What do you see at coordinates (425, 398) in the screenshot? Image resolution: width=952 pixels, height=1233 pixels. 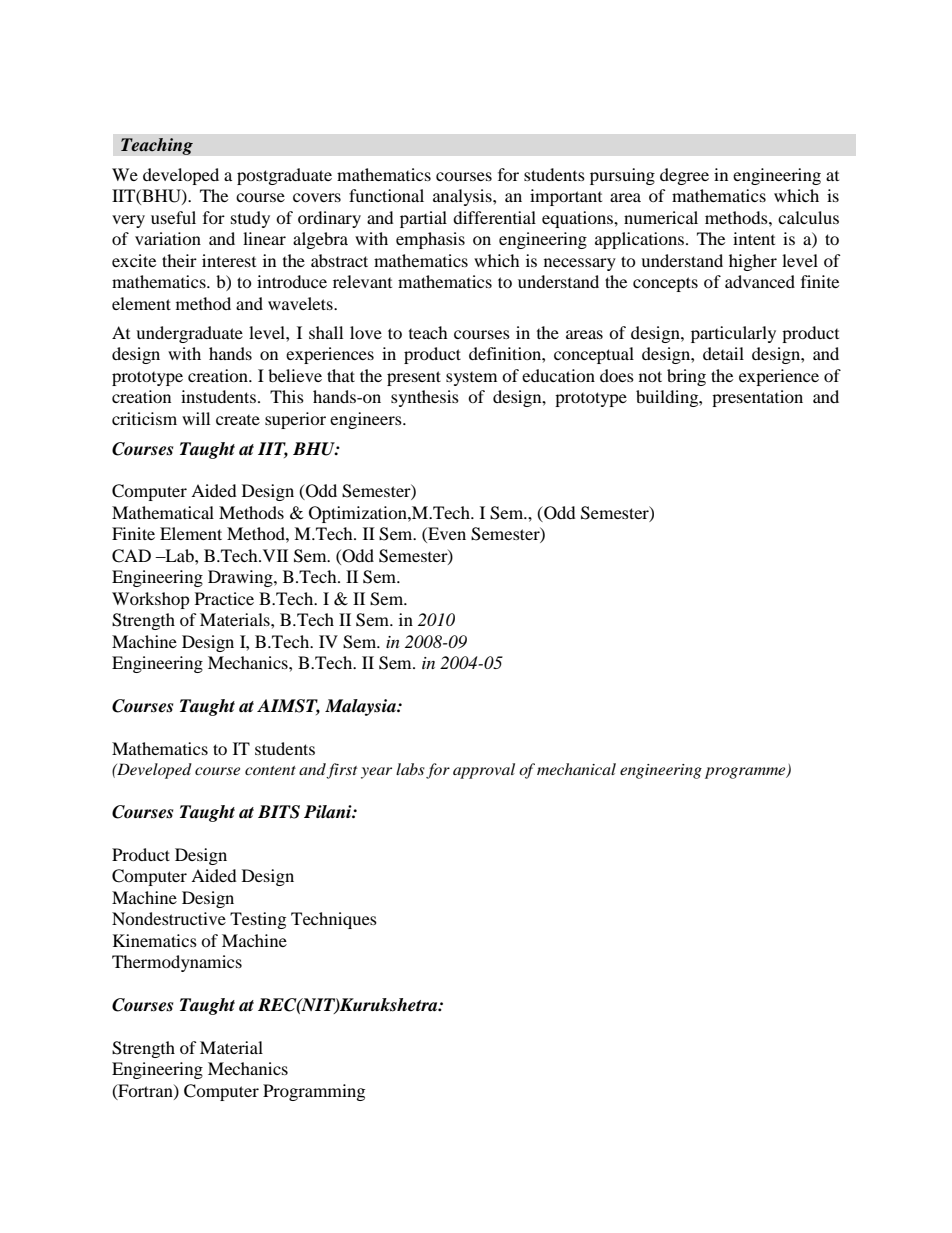 I see `synthesis` at bounding box center [425, 398].
